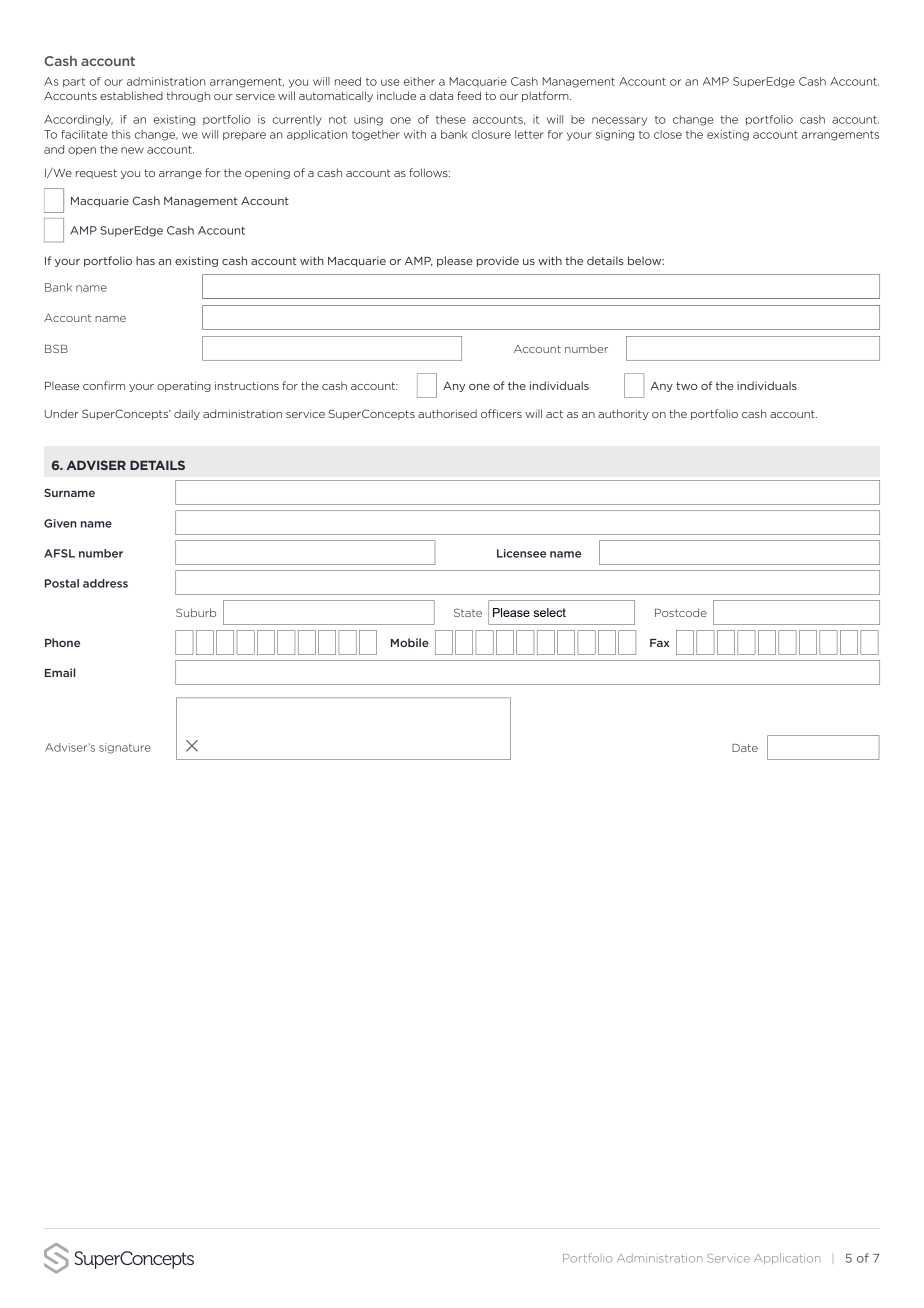 The height and width of the page is (1308, 924). What do you see at coordinates (498, 261) in the page?
I see `provide` at bounding box center [498, 261].
